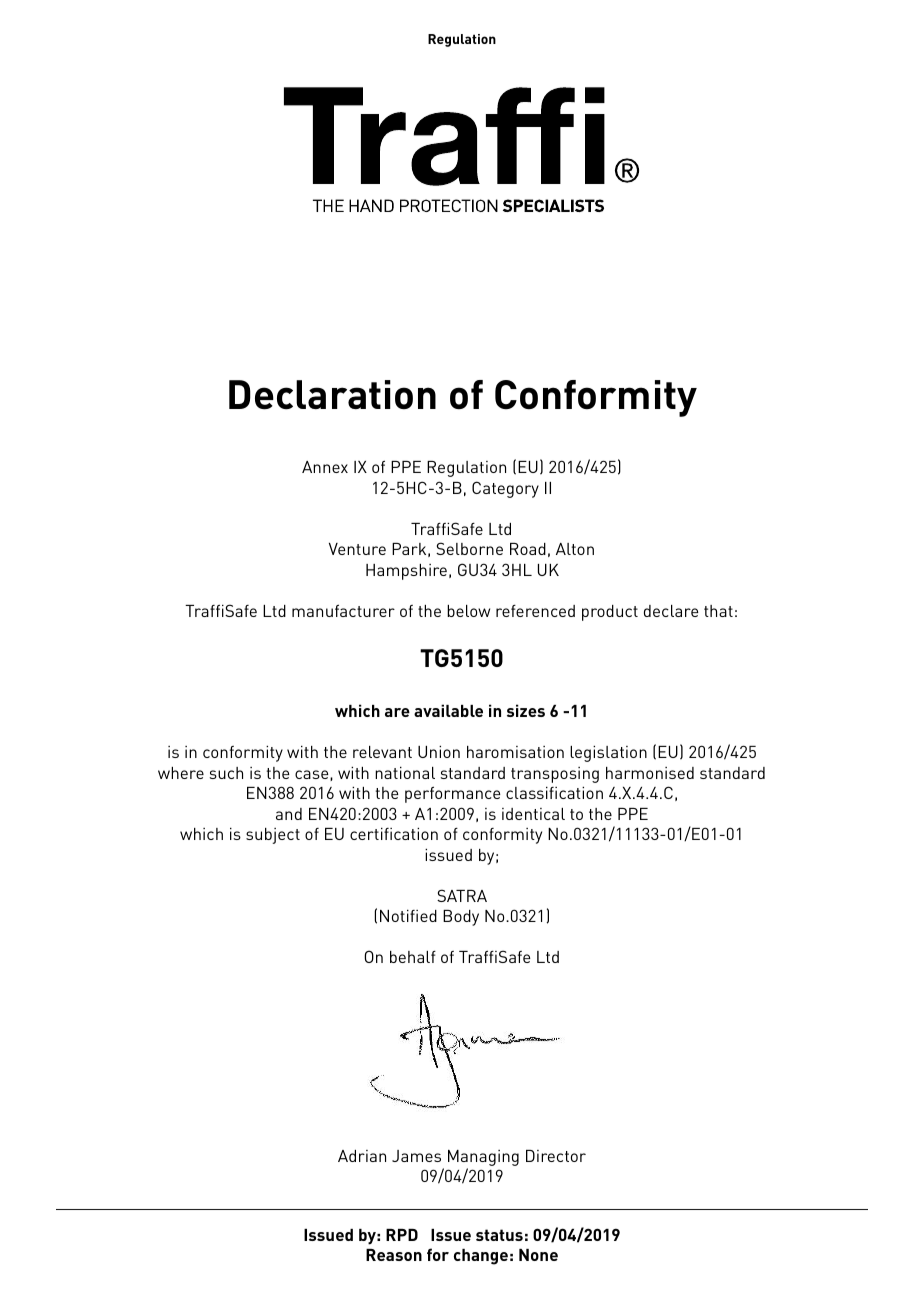  What do you see at coordinates (332, 395) in the image?
I see `Declaration` at bounding box center [332, 395].
